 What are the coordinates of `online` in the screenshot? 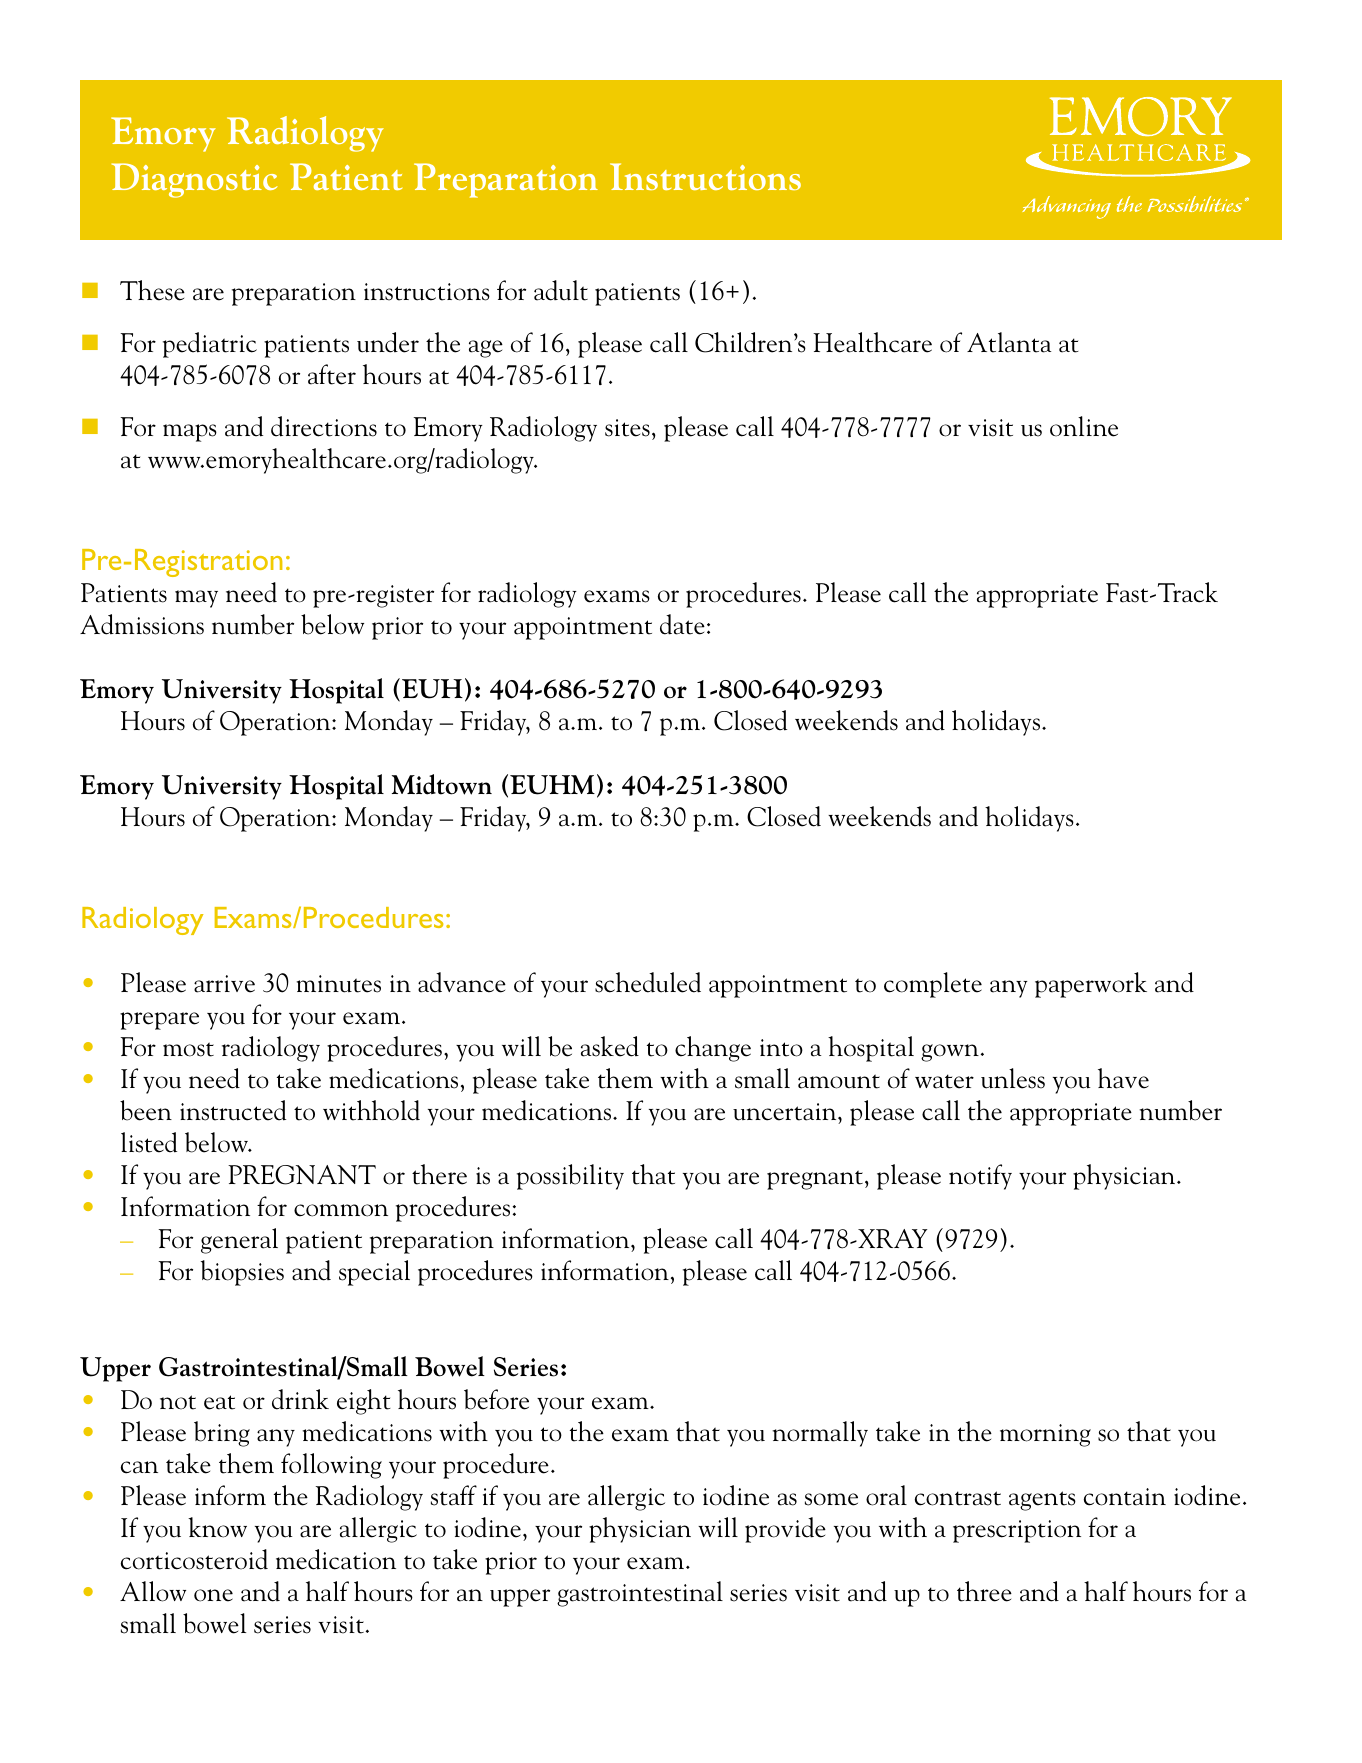 It's located at (1084, 426).
